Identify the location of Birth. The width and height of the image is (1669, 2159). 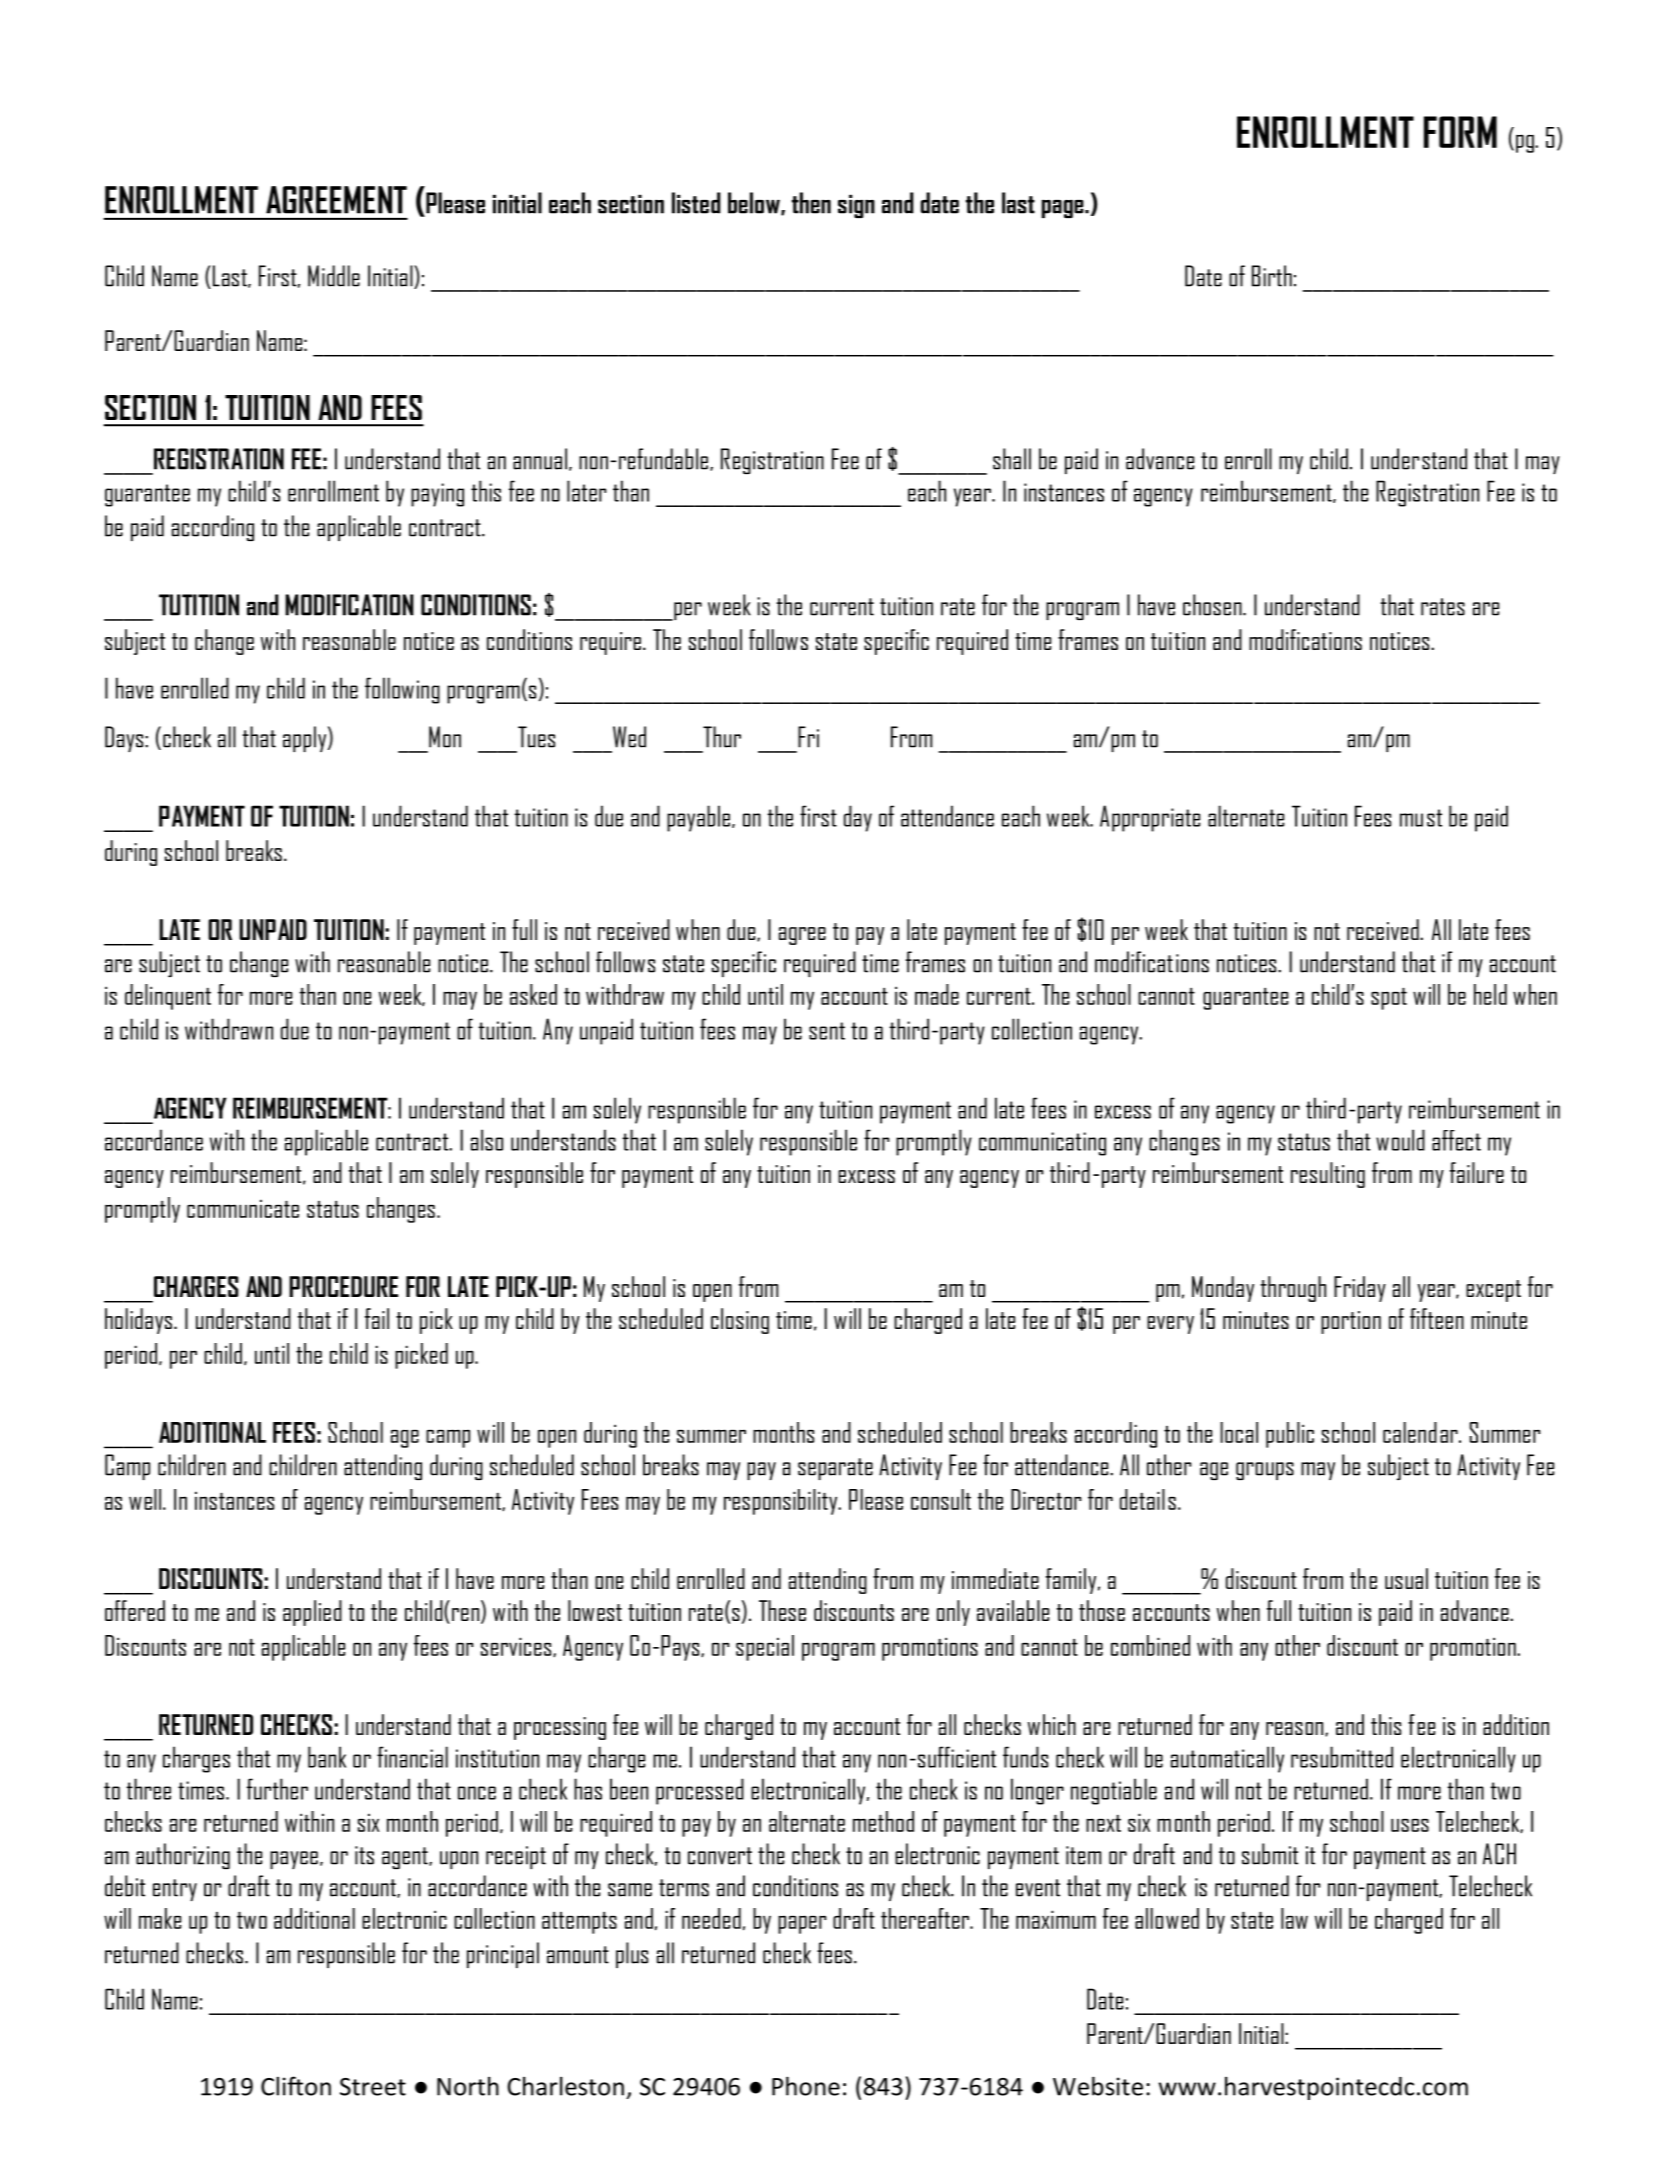
(1272, 276).
